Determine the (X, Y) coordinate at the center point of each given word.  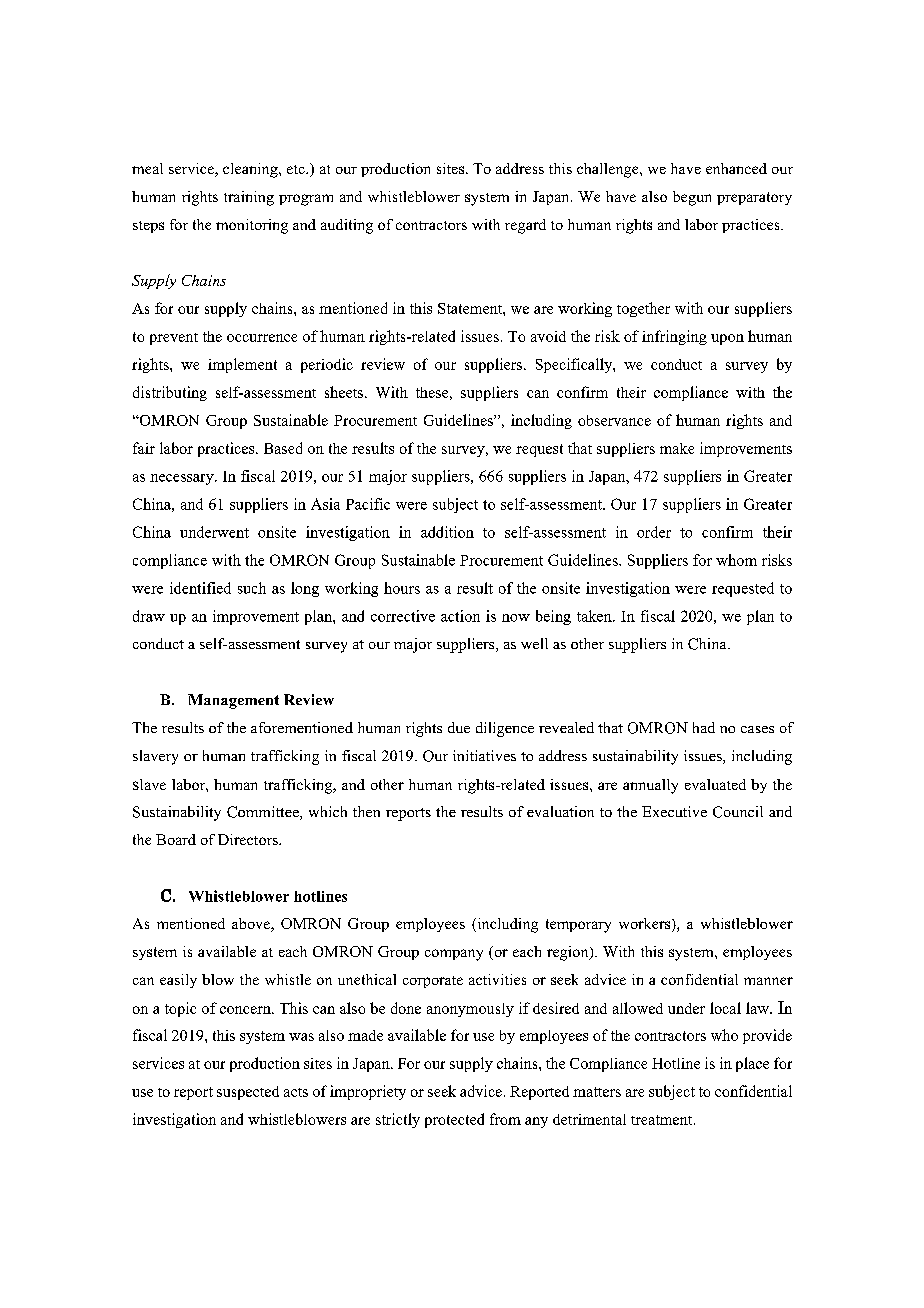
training (249, 198)
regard (525, 226)
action (460, 616)
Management (233, 701)
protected (454, 1120)
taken (595, 616)
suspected (248, 1093)
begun (692, 198)
